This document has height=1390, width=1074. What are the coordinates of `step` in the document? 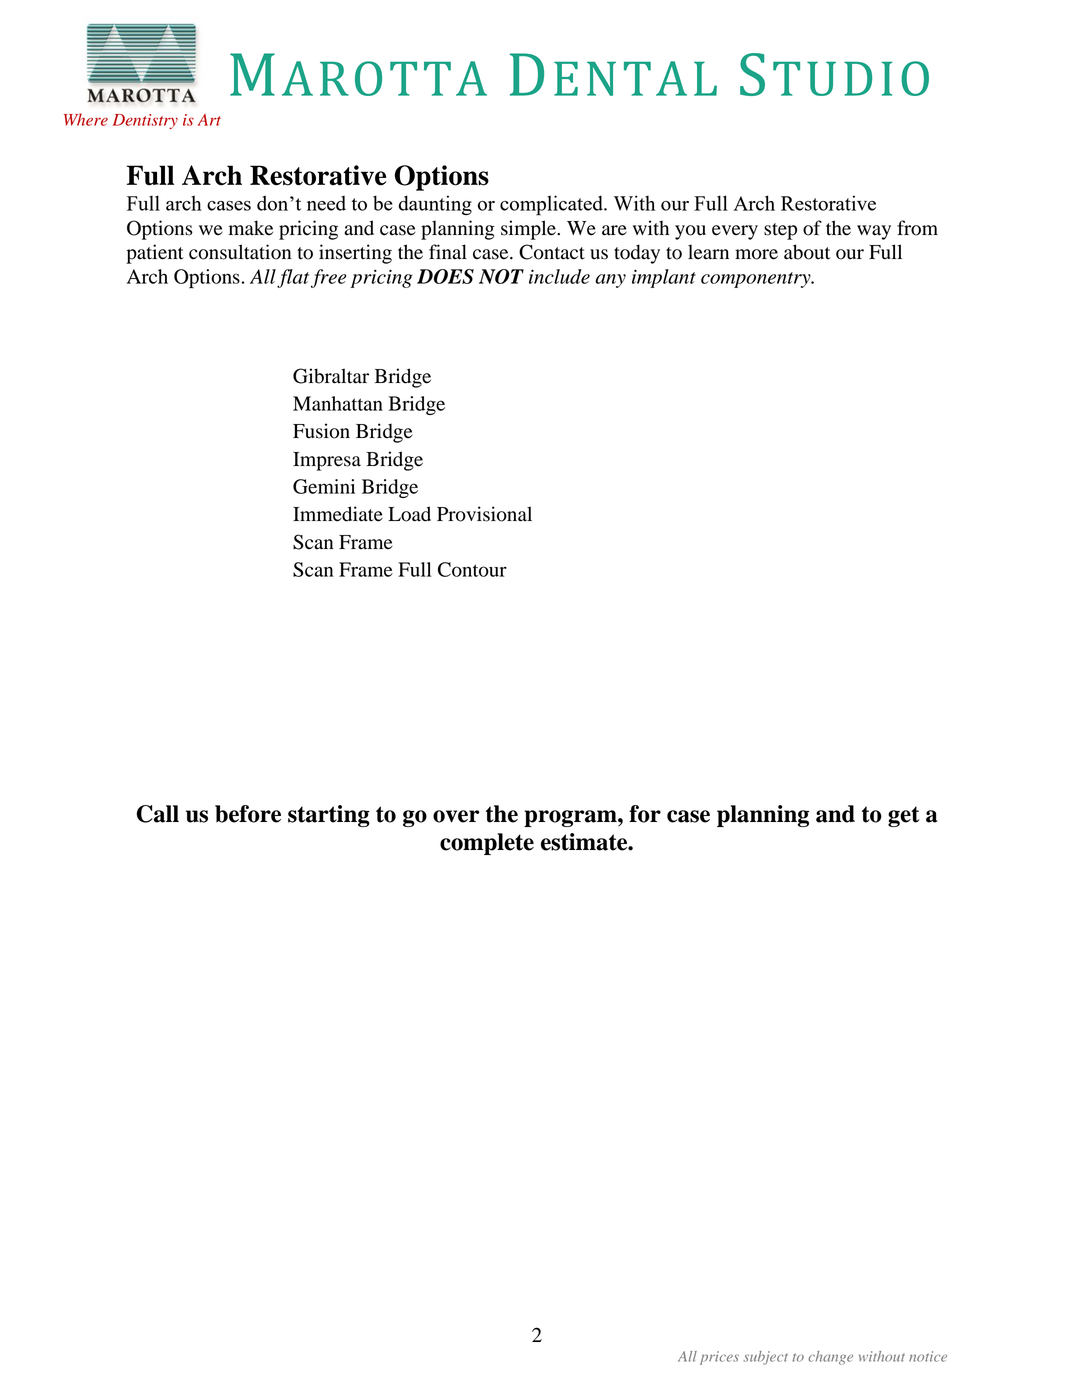 It's located at (780, 231).
